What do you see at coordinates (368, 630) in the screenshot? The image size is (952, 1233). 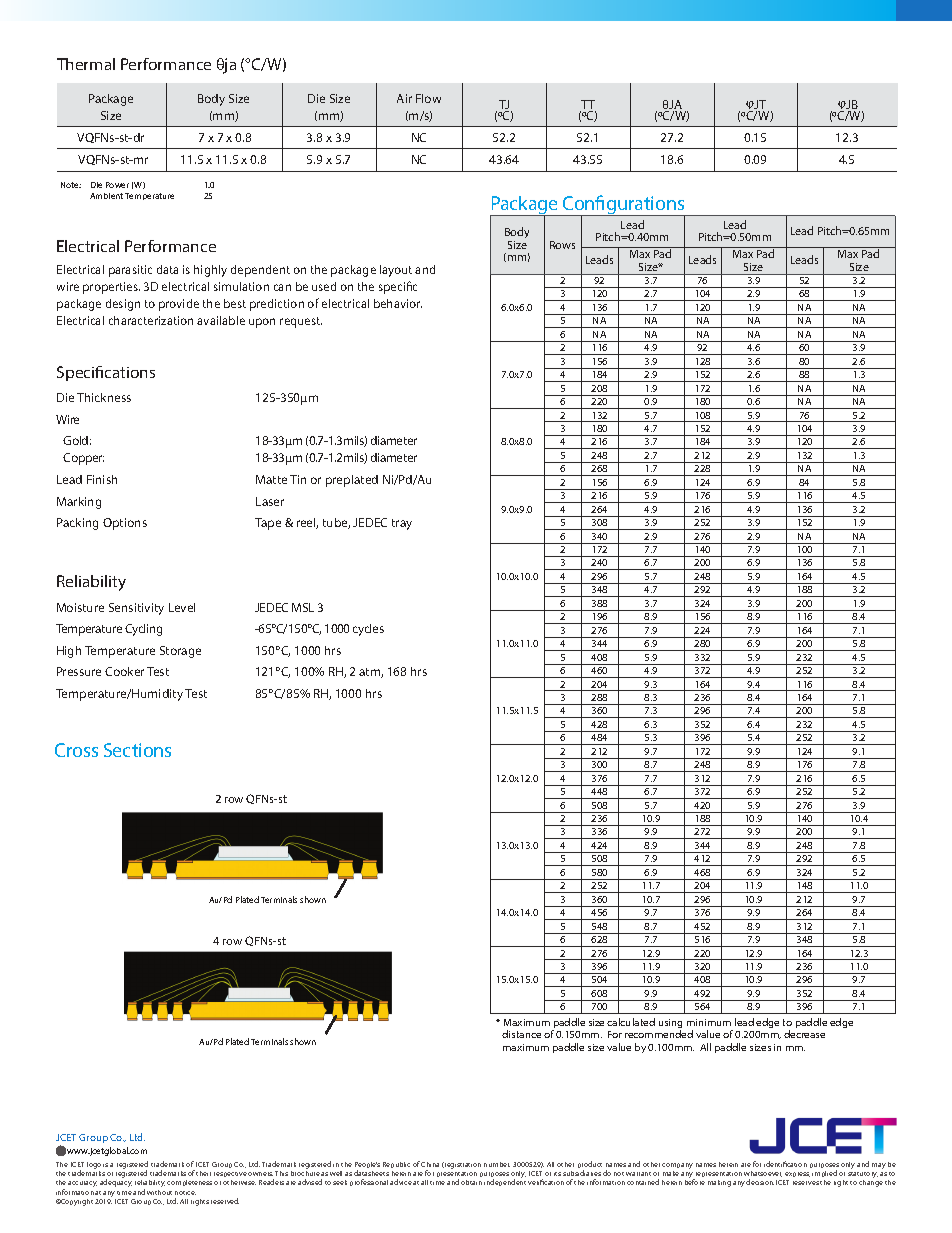 I see `cycles` at bounding box center [368, 630].
